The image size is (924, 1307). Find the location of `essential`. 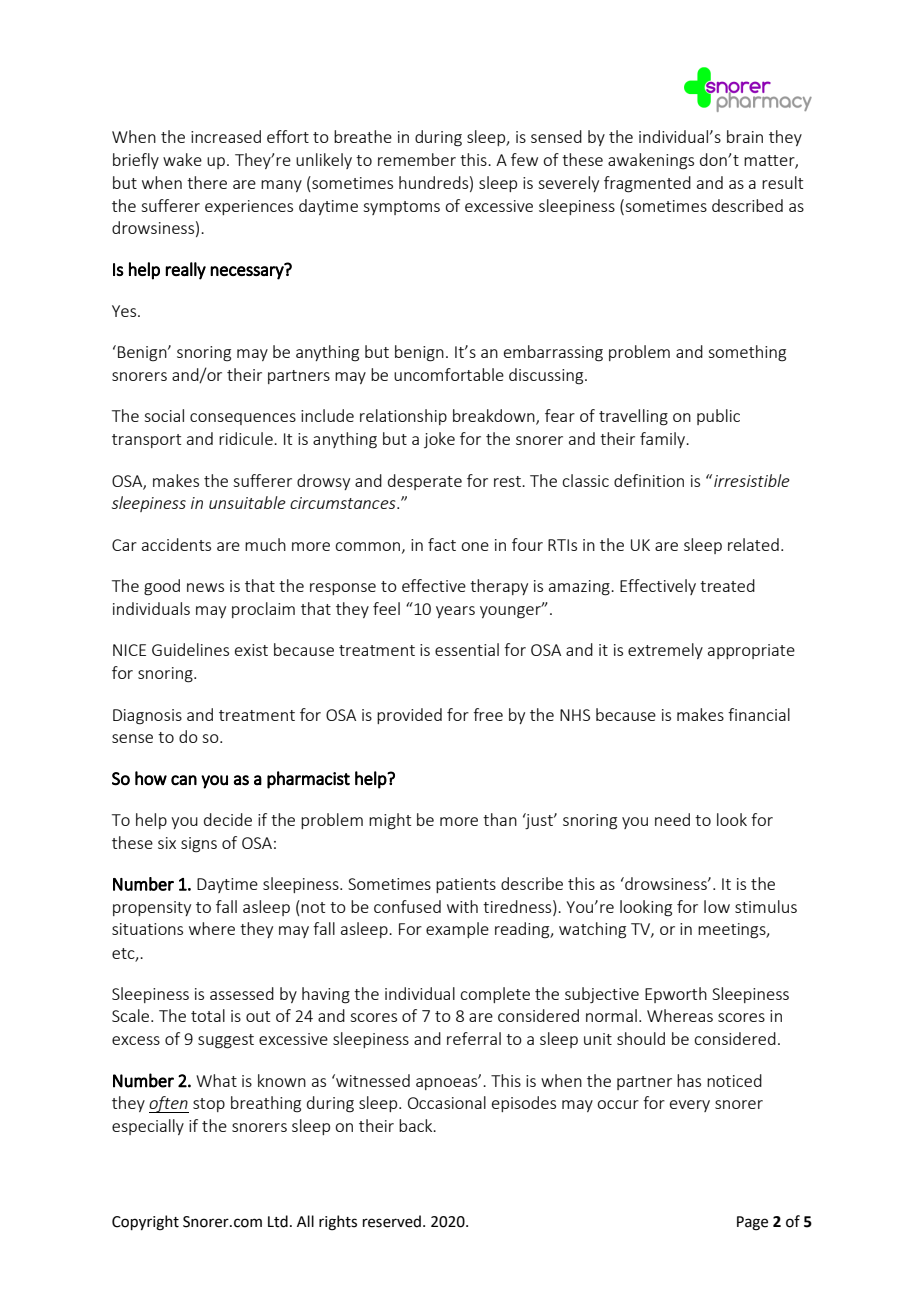

essential is located at coordinates (467, 649).
